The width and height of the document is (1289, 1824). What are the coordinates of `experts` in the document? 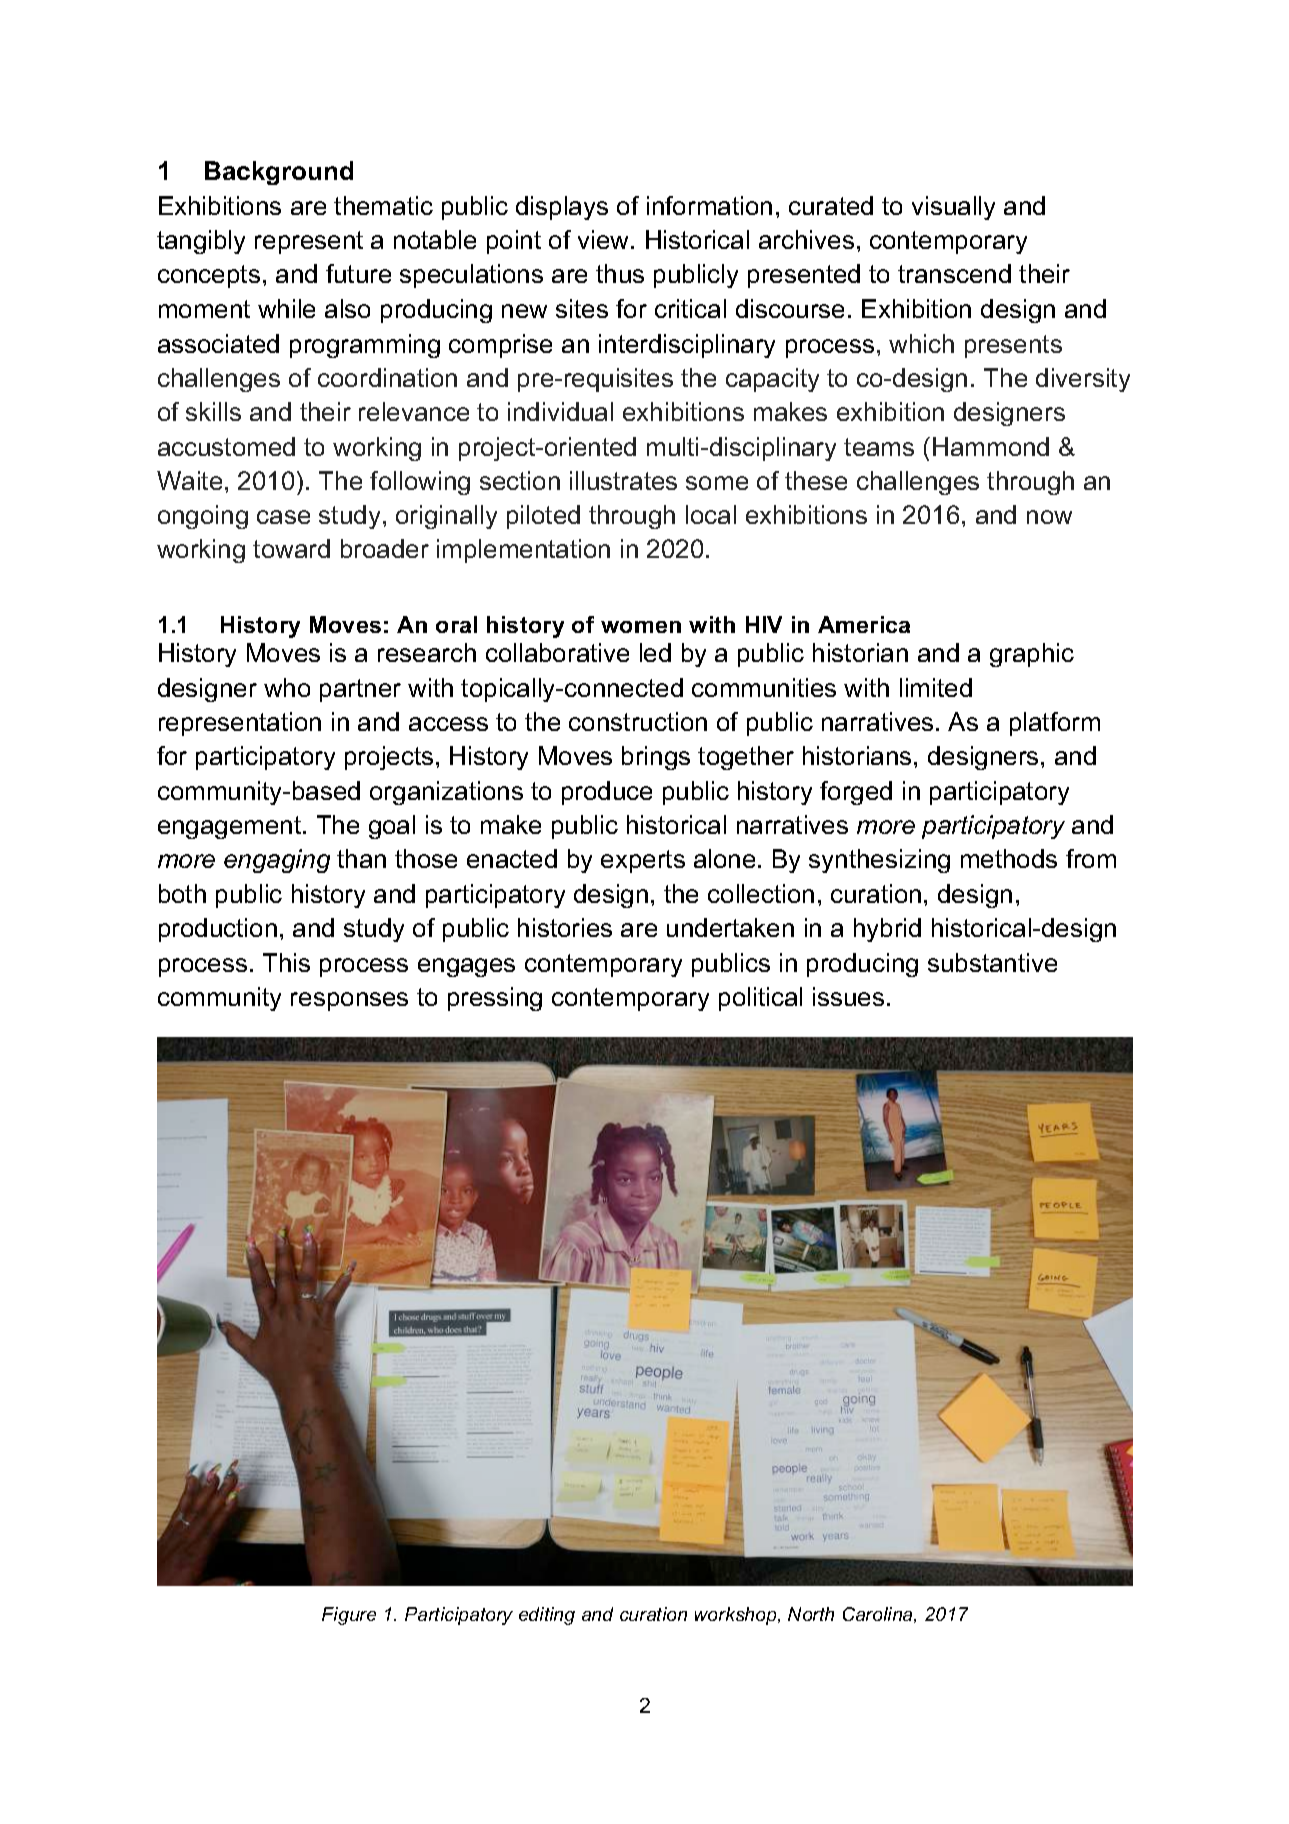 It's located at (643, 861).
